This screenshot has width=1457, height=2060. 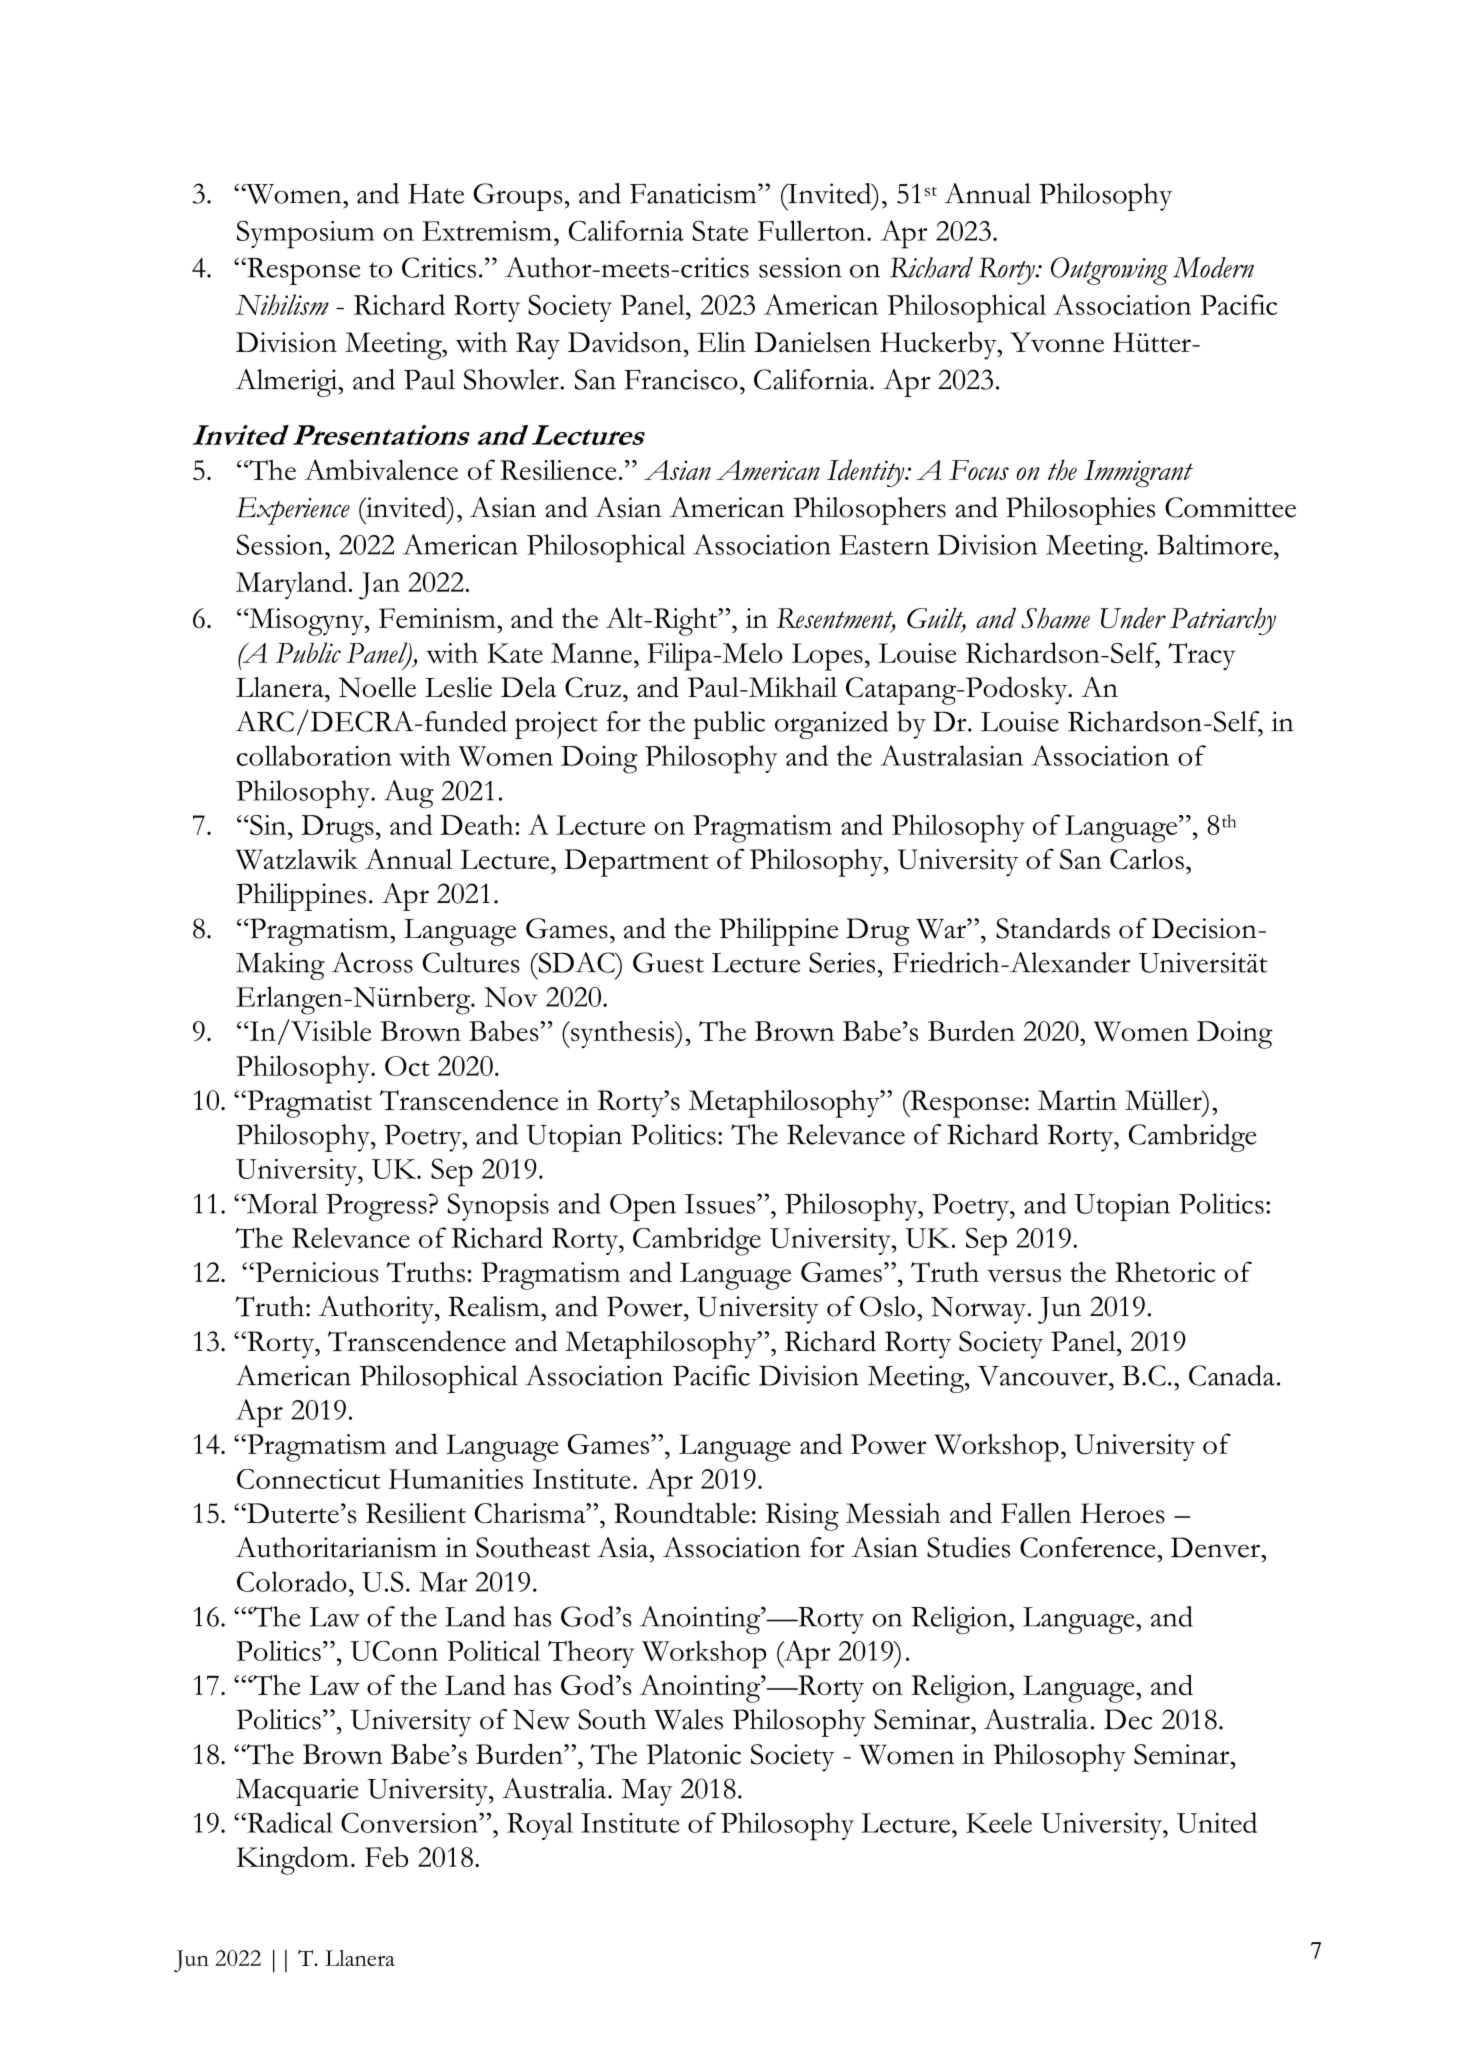 What do you see at coordinates (802, 1517) in the screenshot?
I see `Rising` at bounding box center [802, 1517].
